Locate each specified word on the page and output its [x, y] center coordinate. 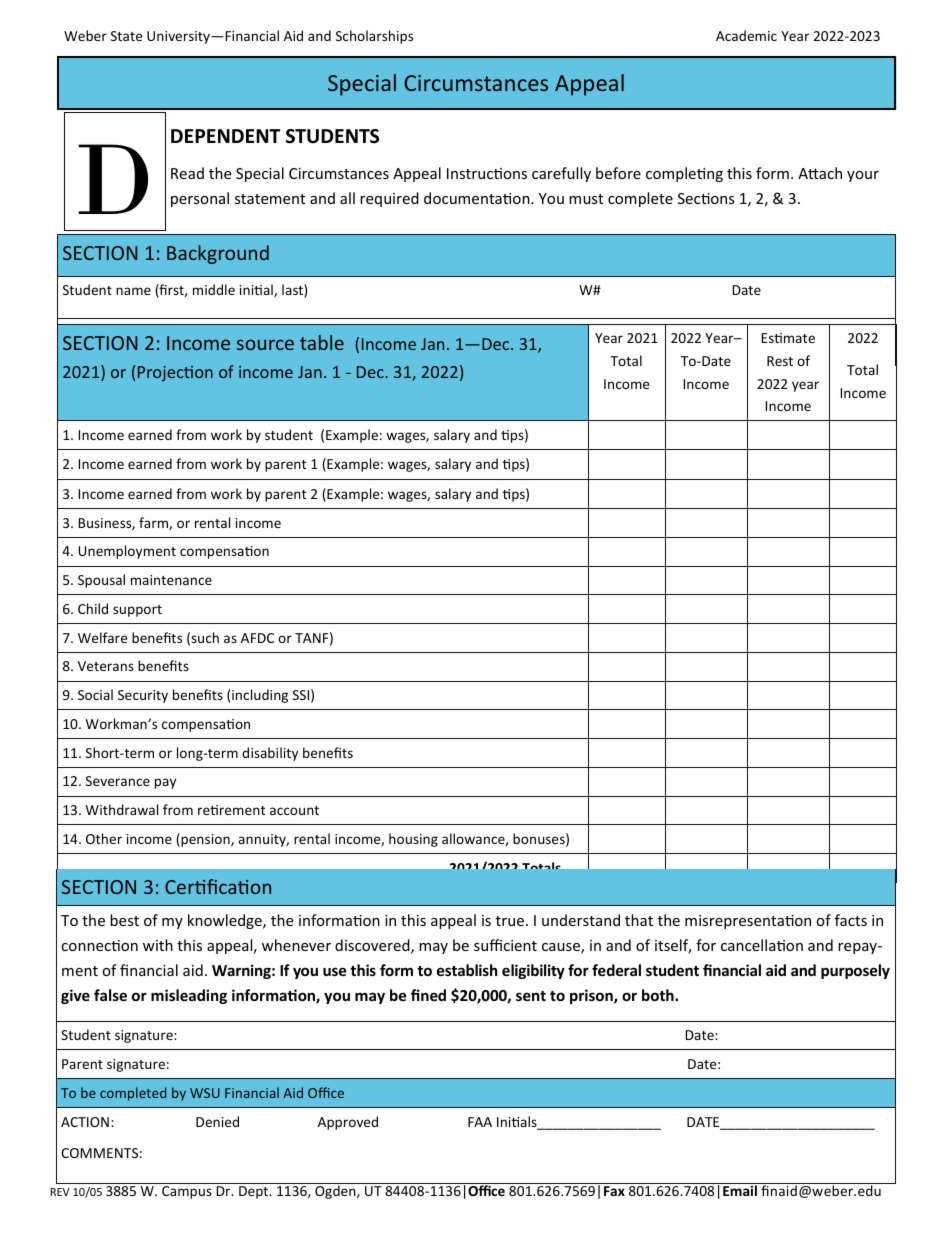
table [322, 342]
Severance [118, 781]
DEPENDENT [225, 136]
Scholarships [374, 37]
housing [413, 840]
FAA [480, 1122]
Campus [187, 1192]
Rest [780, 361]
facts [851, 920]
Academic [746, 35]
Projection [175, 374]
